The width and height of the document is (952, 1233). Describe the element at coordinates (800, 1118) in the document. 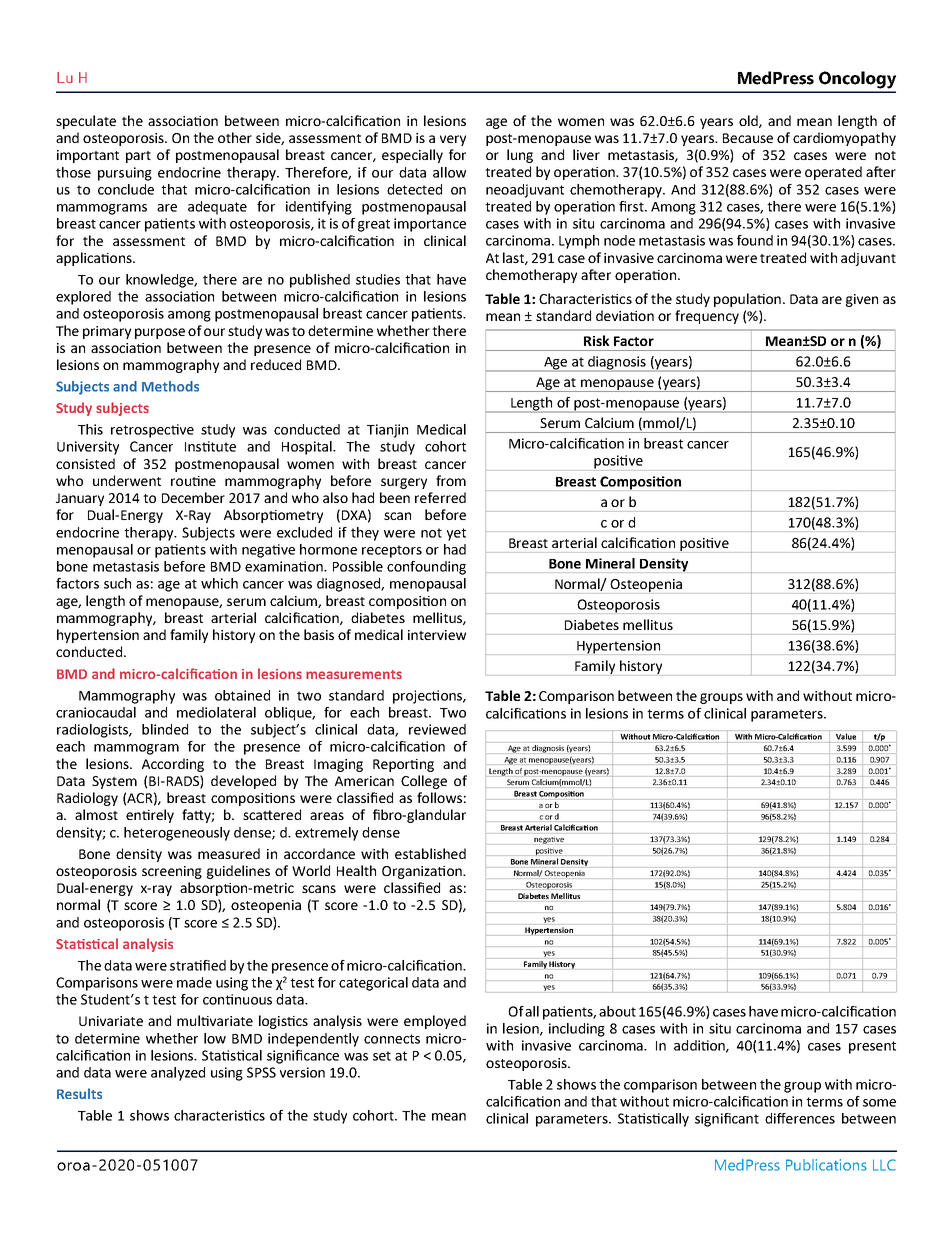

I see `differences` at that location.
